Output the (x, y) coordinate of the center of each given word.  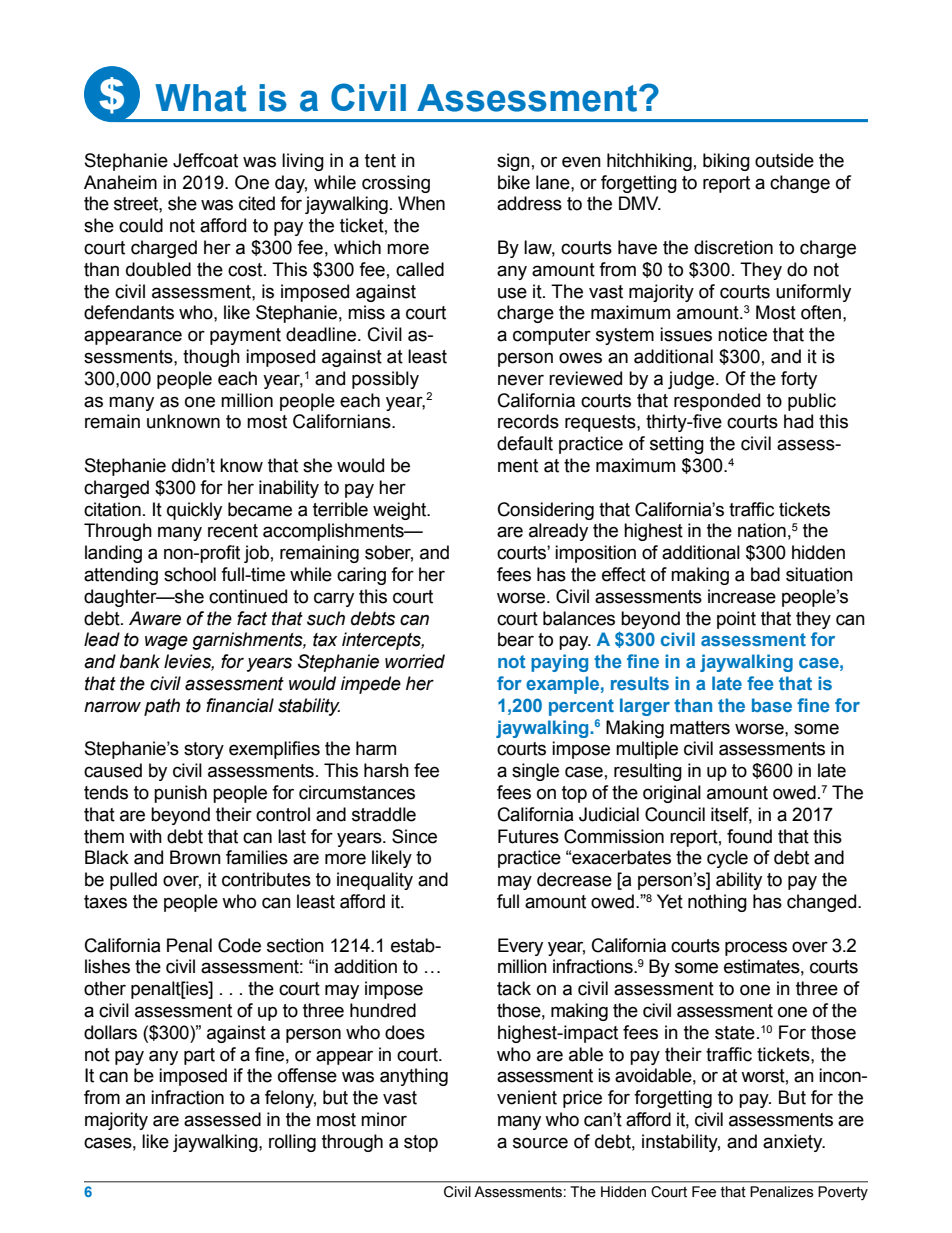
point (736, 620)
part (199, 1056)
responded (717, 402)
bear (516, 639)
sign (513, 162)
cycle (727, 859)
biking (726, 162)
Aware (155, 618)
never (521, 380)
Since (414, 836)
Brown (195, 857)
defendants (129, 312)
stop (421, 1143)
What (200, 98)
